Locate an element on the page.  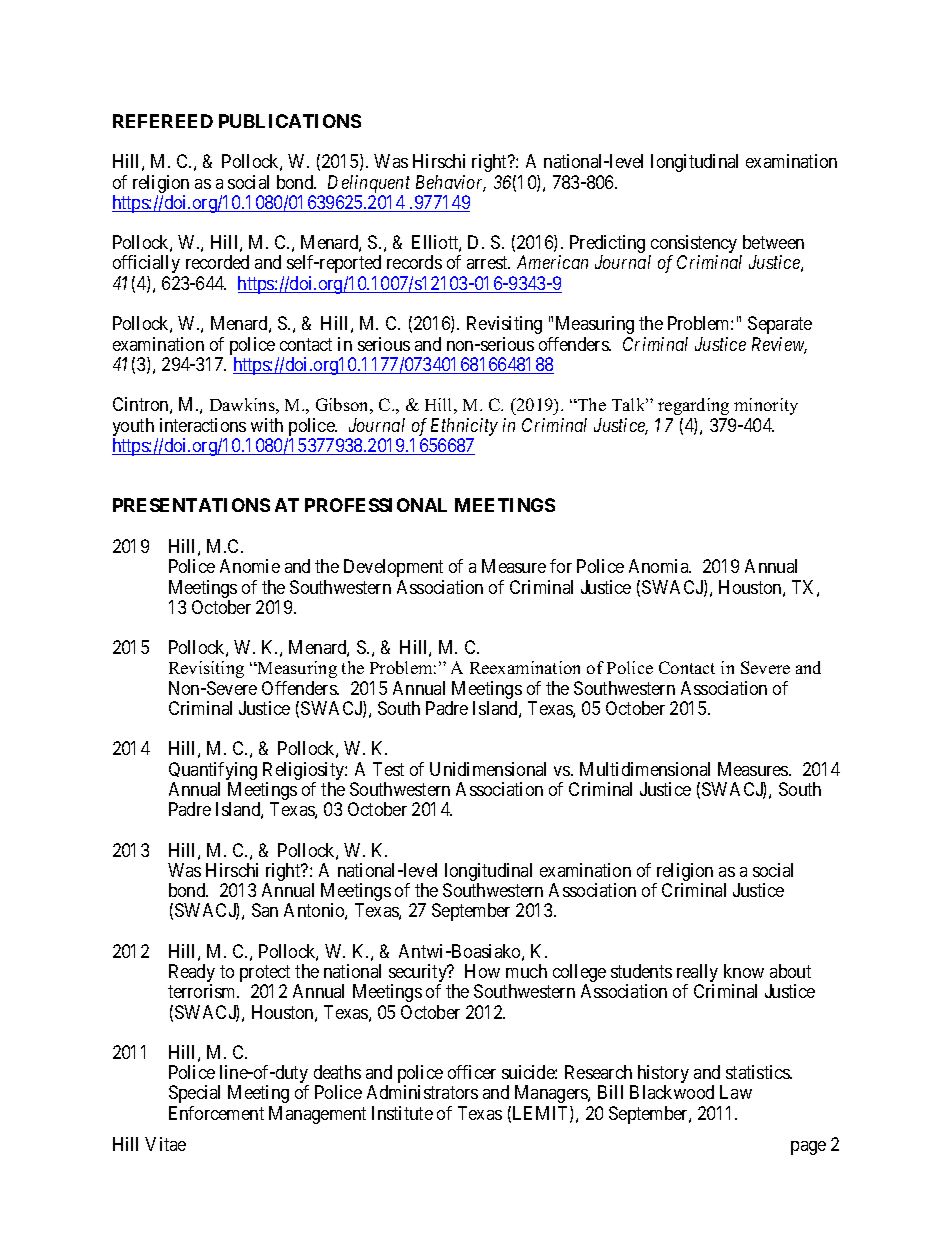
PRESENTATIONS is located at coordinates (191, 505).
